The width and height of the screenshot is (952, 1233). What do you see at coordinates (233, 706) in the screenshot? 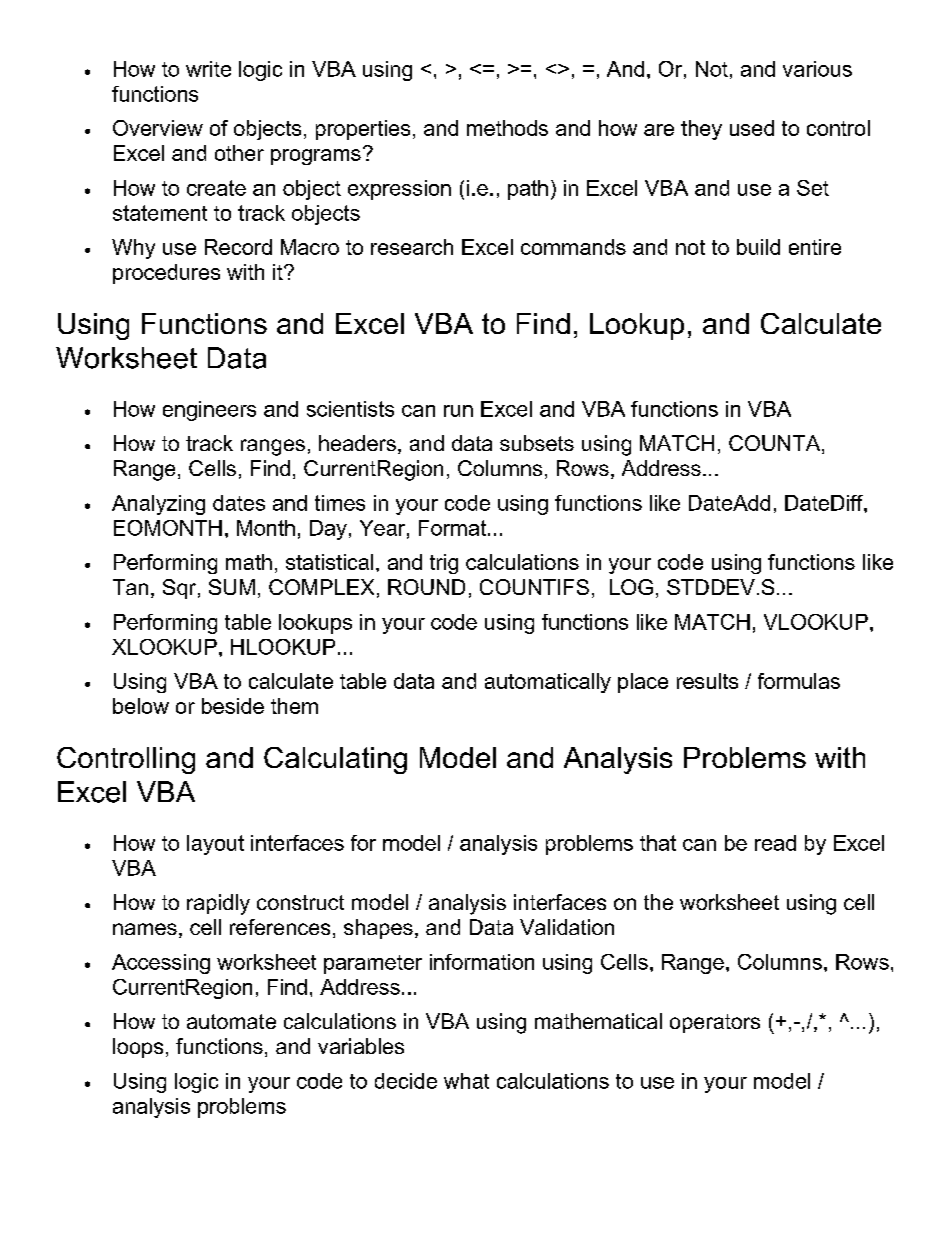
I see `beside` at bounding box center [233, 706].
